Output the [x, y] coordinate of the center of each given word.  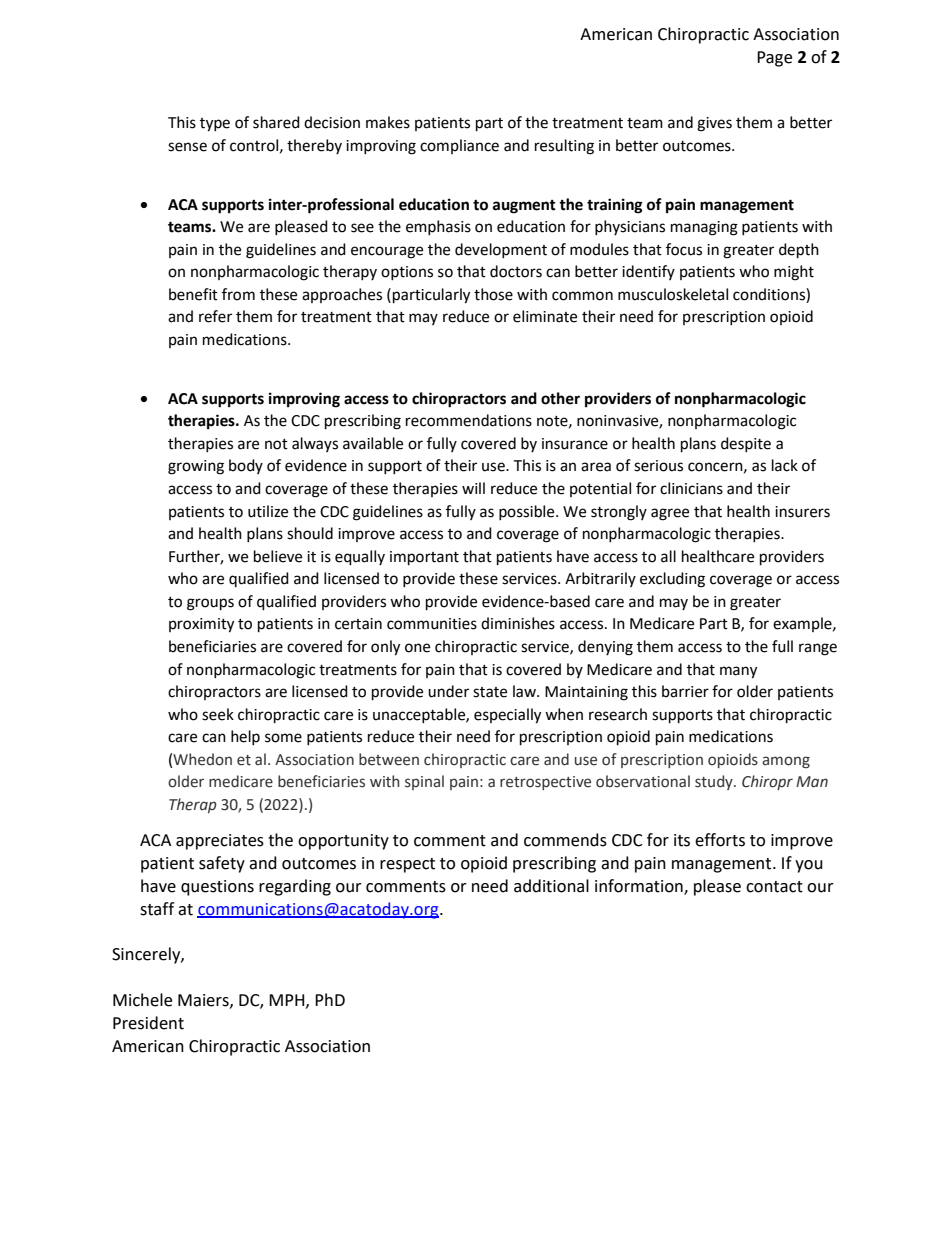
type [215, 125]
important [424, 558]
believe [278, 556]
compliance [459, 146]
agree [670, 514]
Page [774, 59]
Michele [142, 1000]
